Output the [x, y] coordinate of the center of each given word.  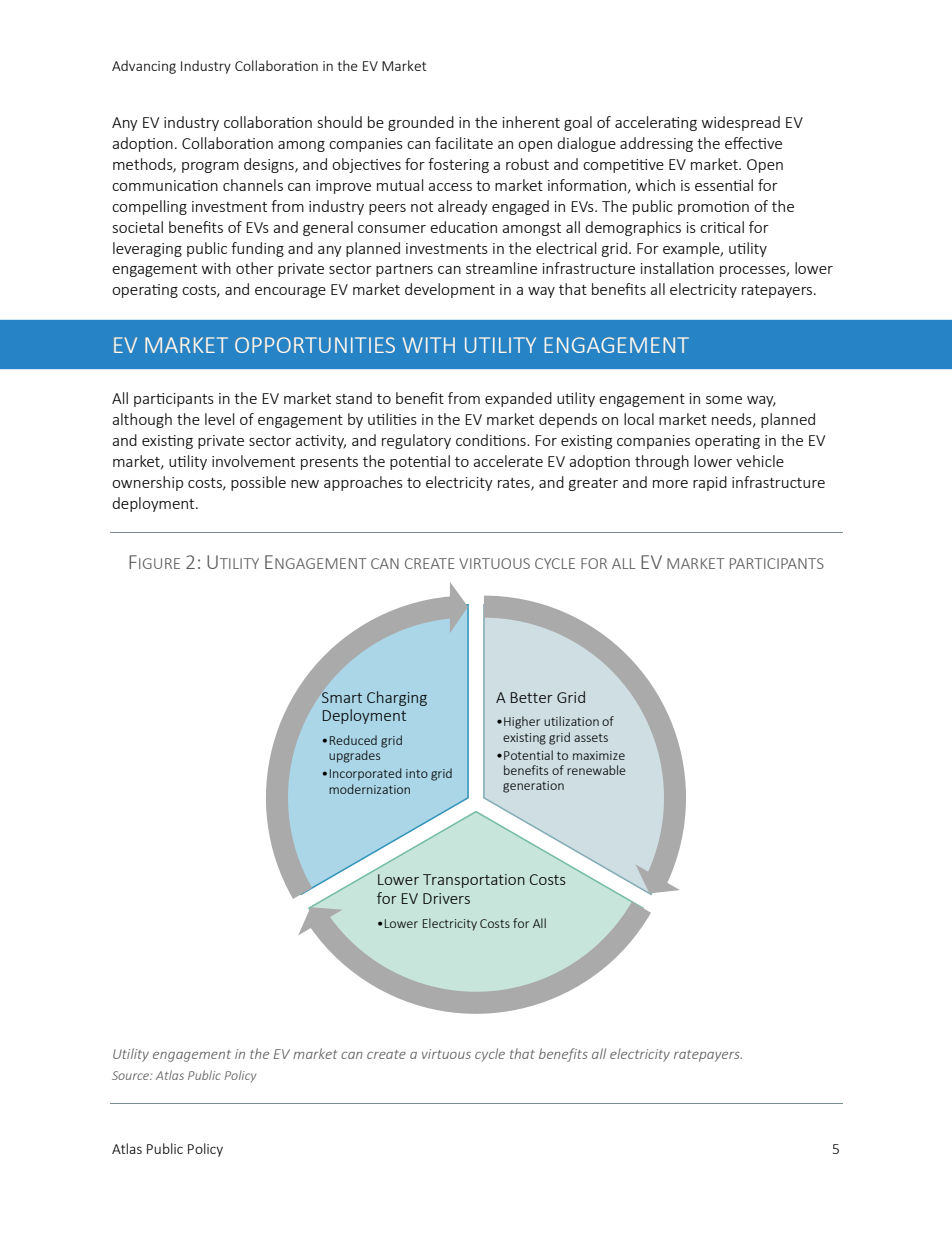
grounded [421, 123]
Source [131, 1075]
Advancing [144, 67]
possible [258, 483]
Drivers [446, 898]
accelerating [656, 123]
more [670, 484]
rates [515, 484]
